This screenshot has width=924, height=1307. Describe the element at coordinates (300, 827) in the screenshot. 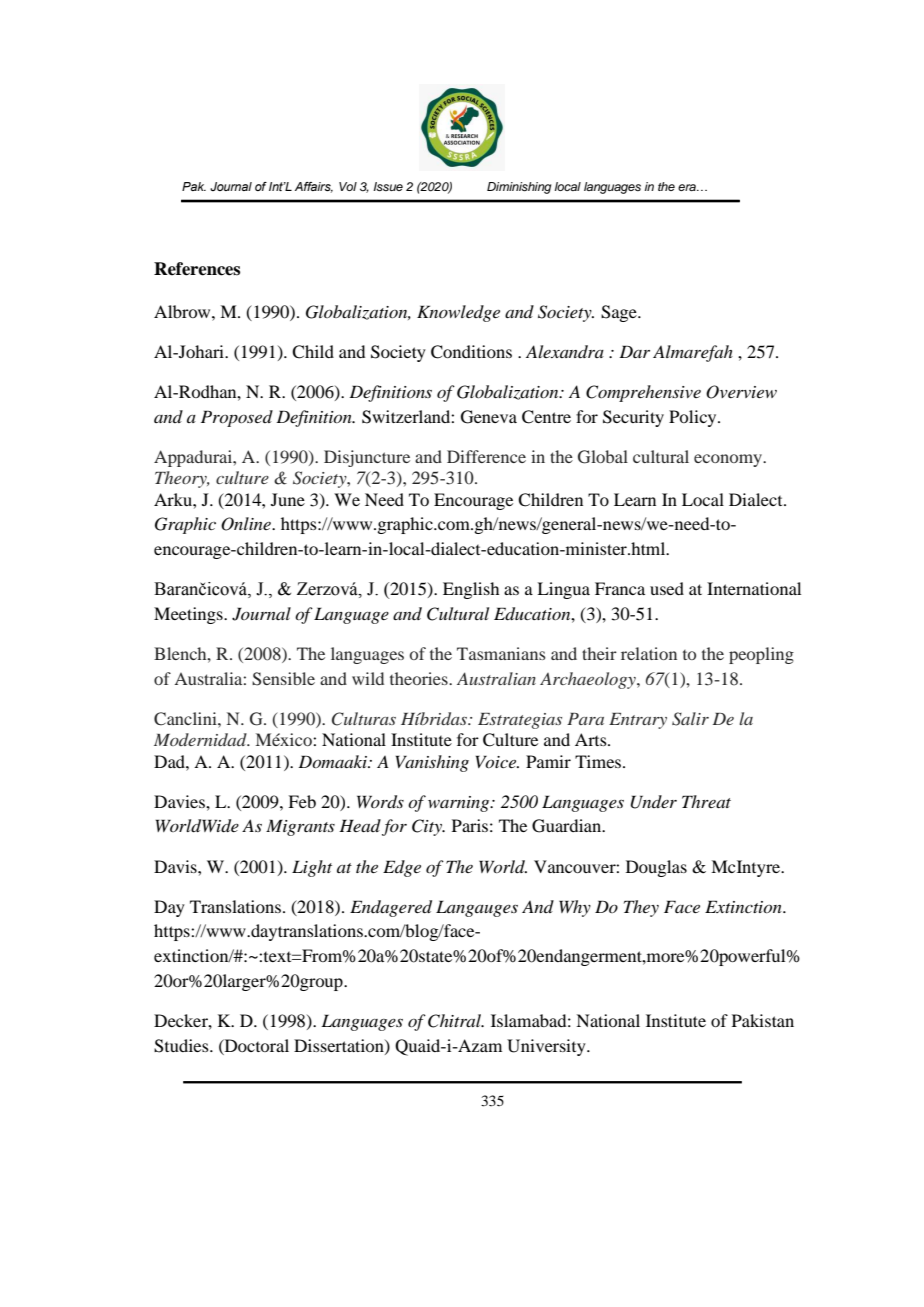

I see `Migrants` at that location.
